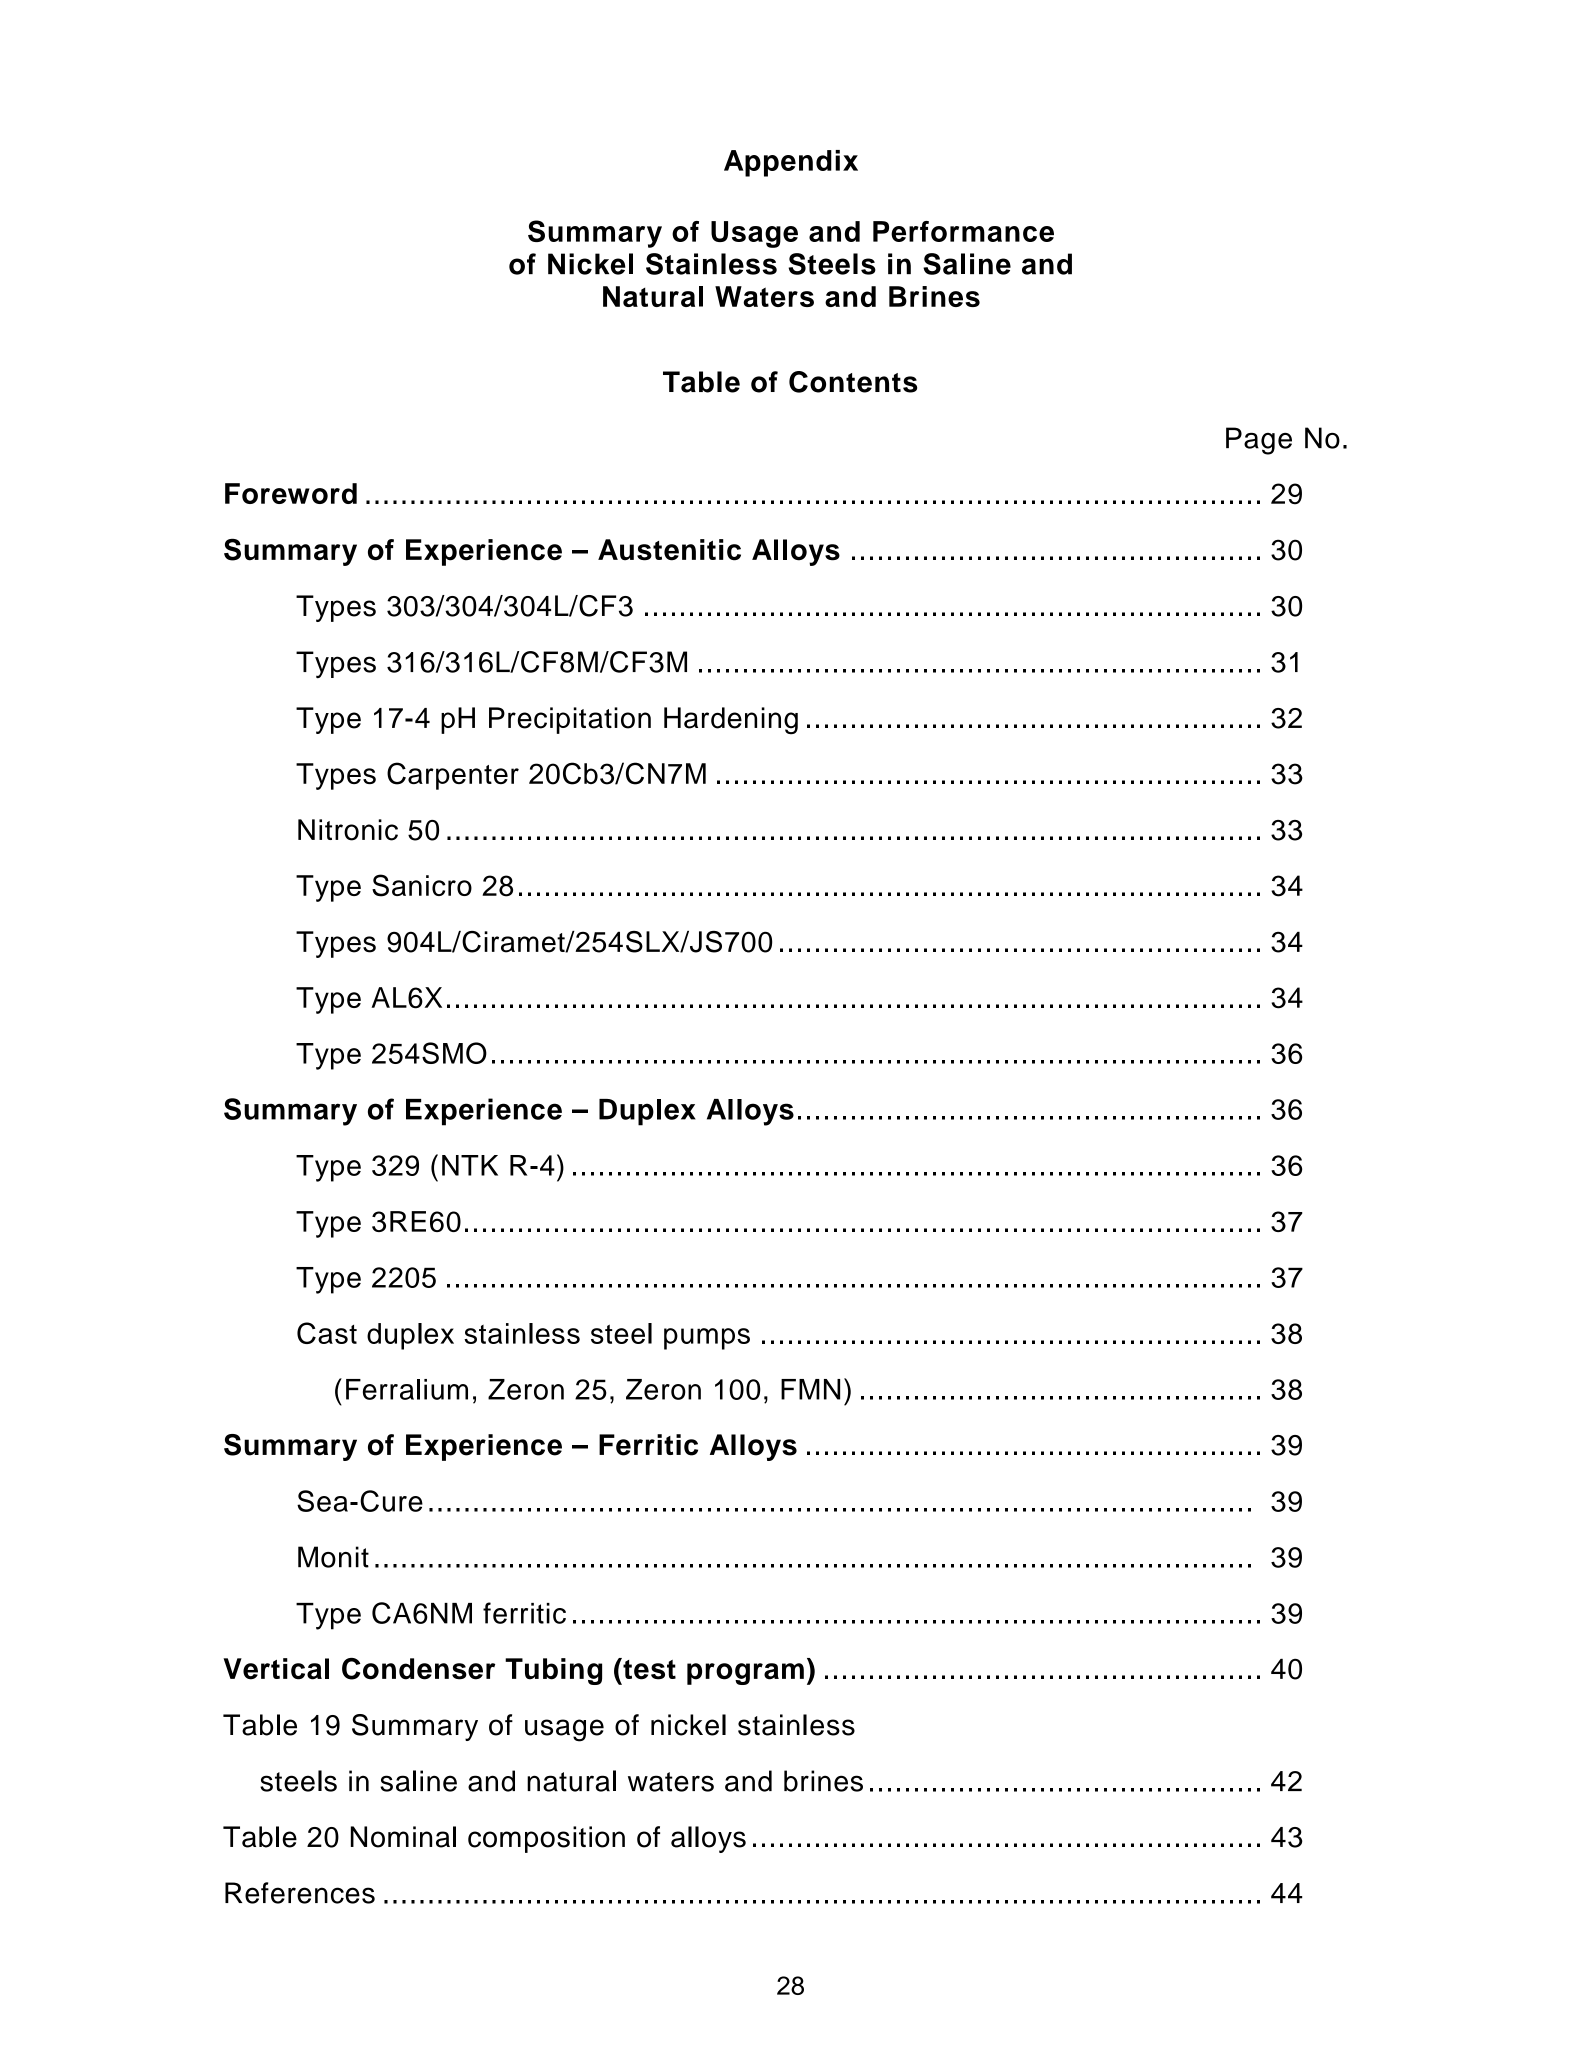 The image size is (1582, 2047). I want to click on program, so click(745, 1674).
